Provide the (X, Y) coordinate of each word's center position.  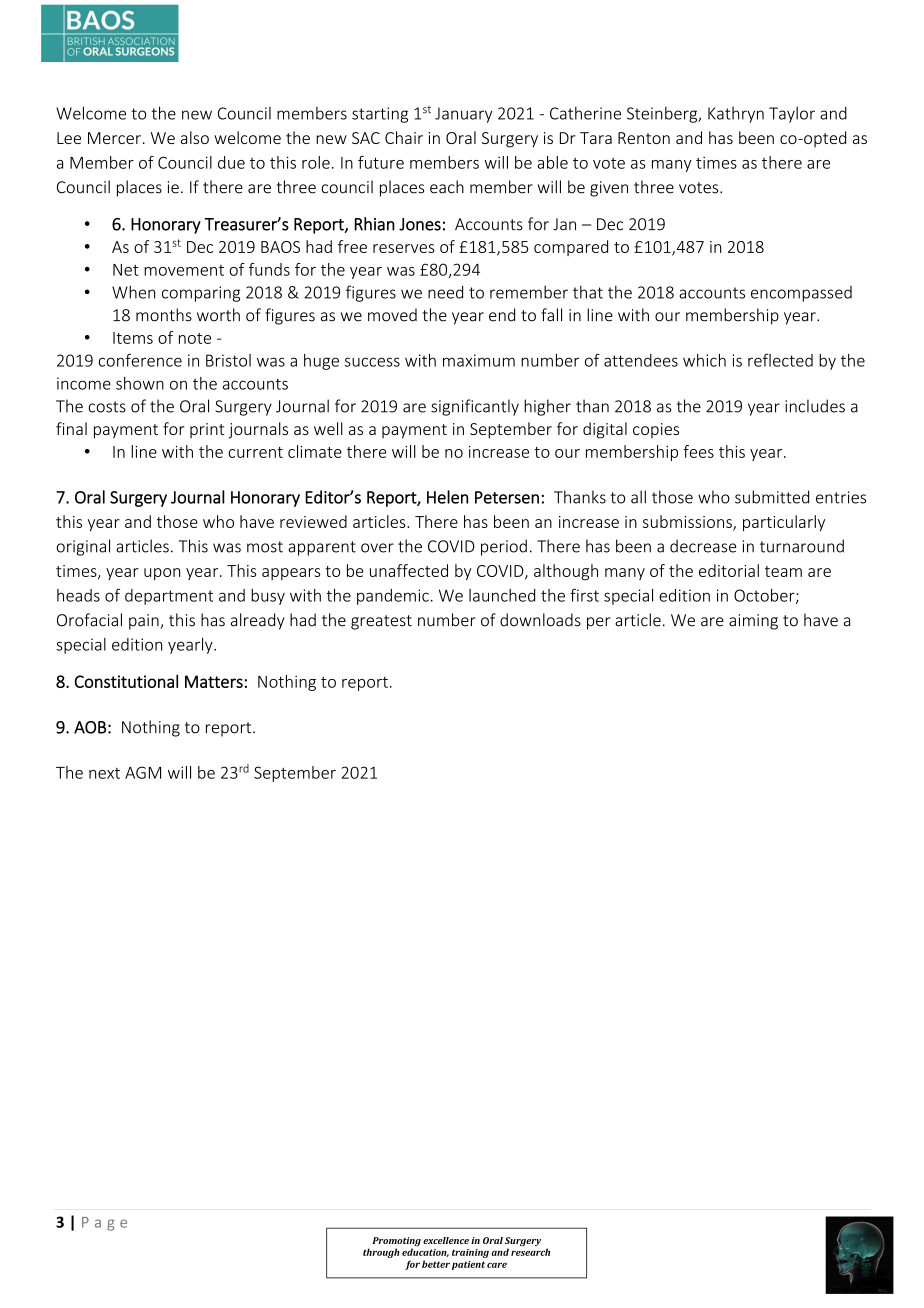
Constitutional (126, 681)
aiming (753, 622)
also (195, 137)
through (381, 1253)
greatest (381, 622)
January (463, 115)
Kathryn (736, 115)
